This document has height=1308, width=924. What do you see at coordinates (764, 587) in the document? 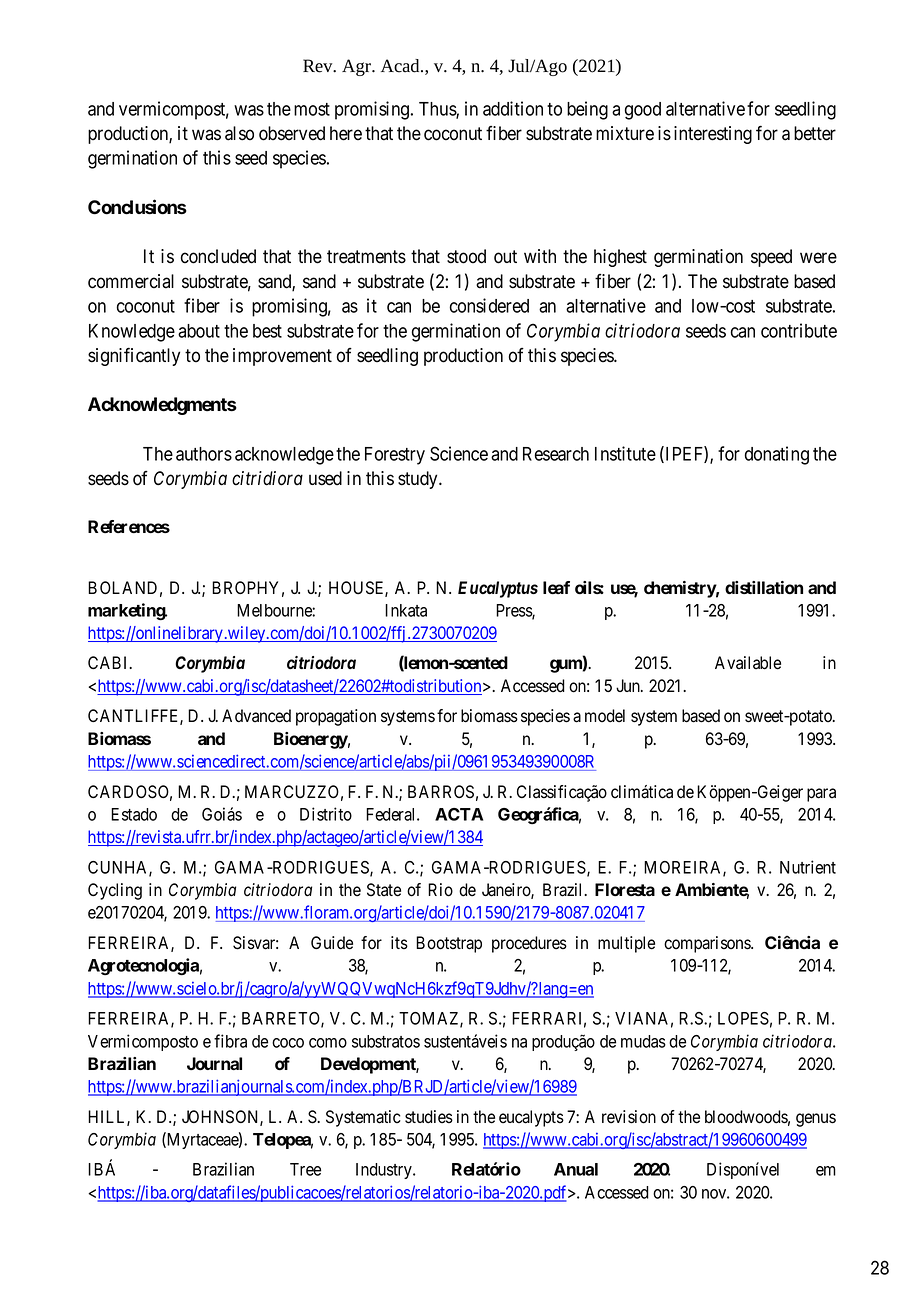
I see `distillation` at bounding box center [764, 587].
